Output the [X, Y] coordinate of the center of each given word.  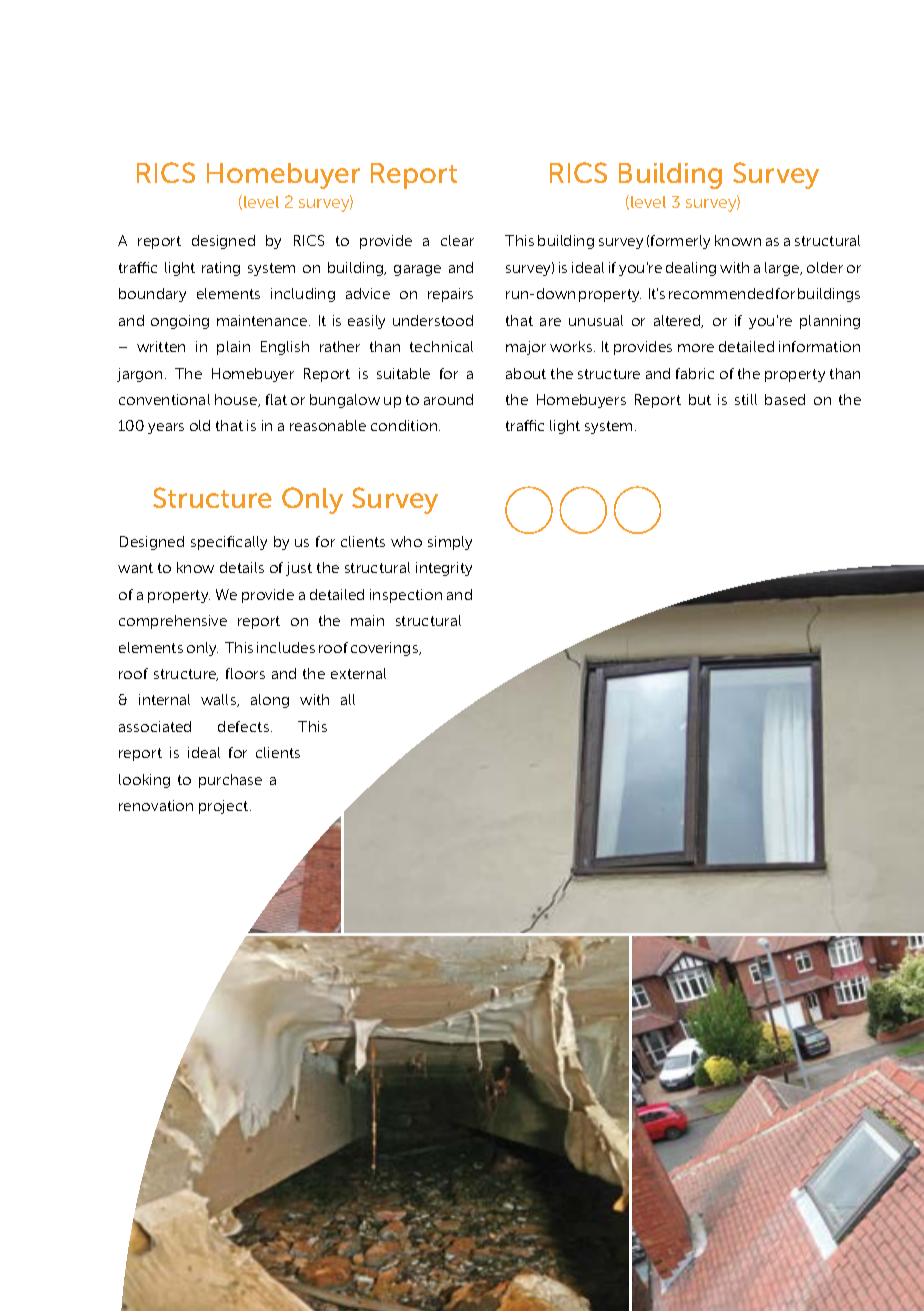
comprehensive [173, 622]
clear [457, 240]
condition [405, 425]
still [746, 399]
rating [221, 269]
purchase [230, 781]
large [783, 269]
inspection [406, 596]
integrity [444, 569]
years [166, 428]
